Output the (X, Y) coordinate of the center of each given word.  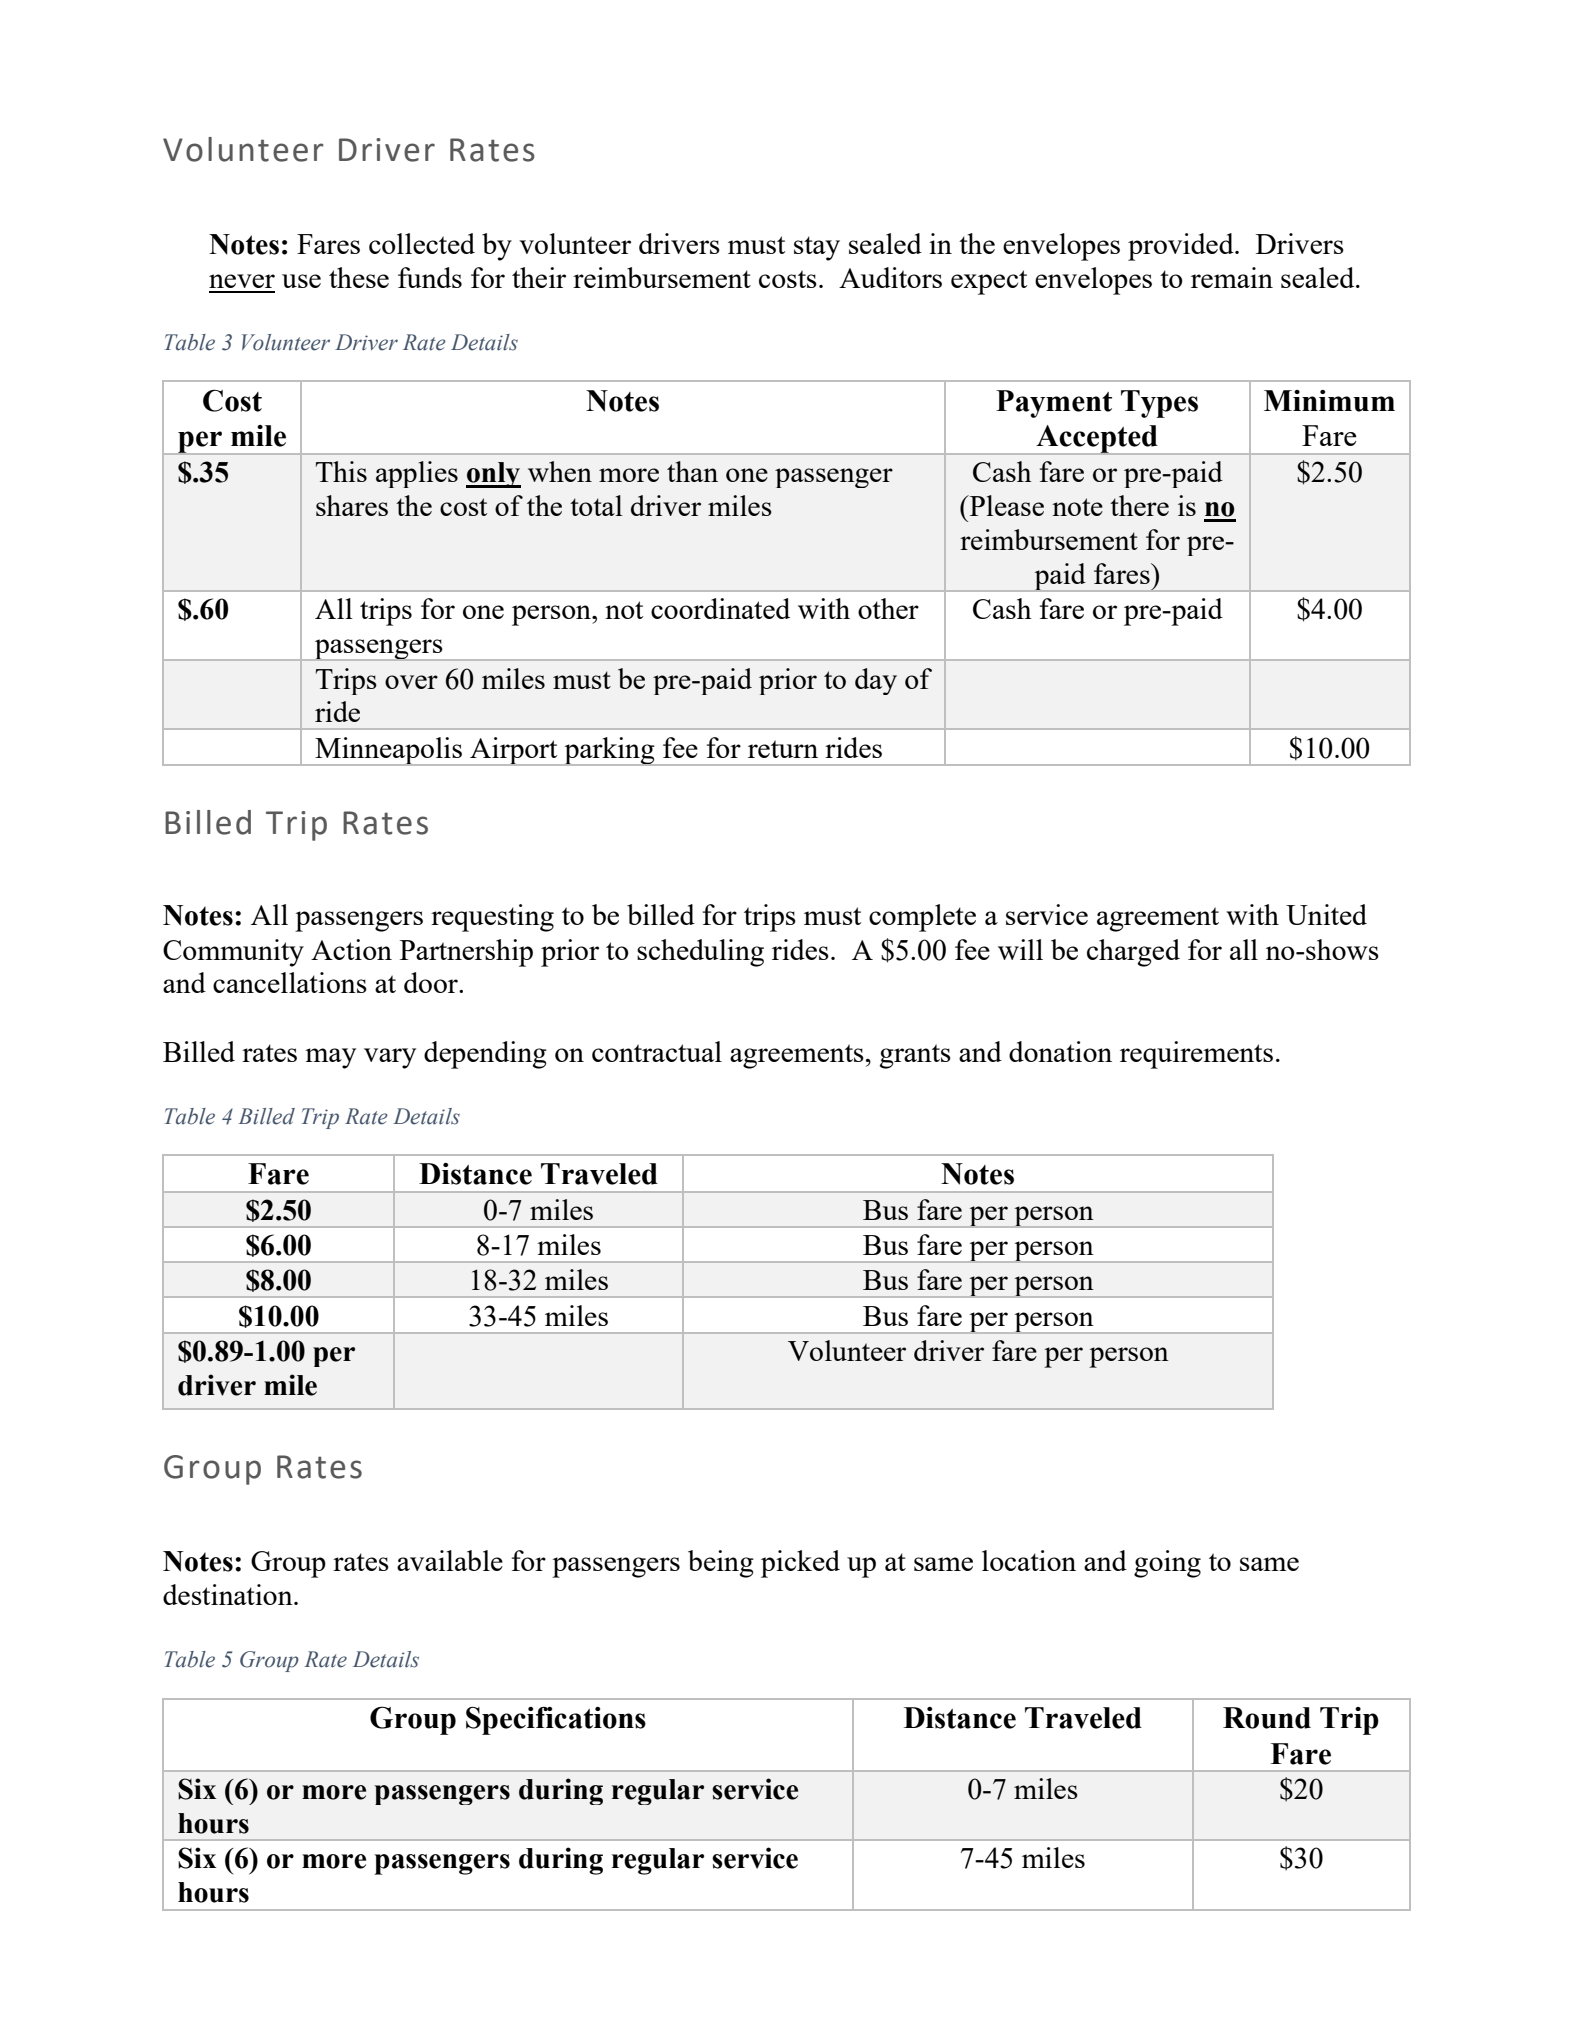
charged (1133, 953)
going (1167, 1564)
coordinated (720, 608)
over (411, 682)
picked (800, 1564)
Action (351, 949)
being (721, 1564)
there (1139, 505)
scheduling (700, 953)
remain (1232, 277)
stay (817, 248)
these (359, 277)
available (450, 1560)
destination (229, 1594)
